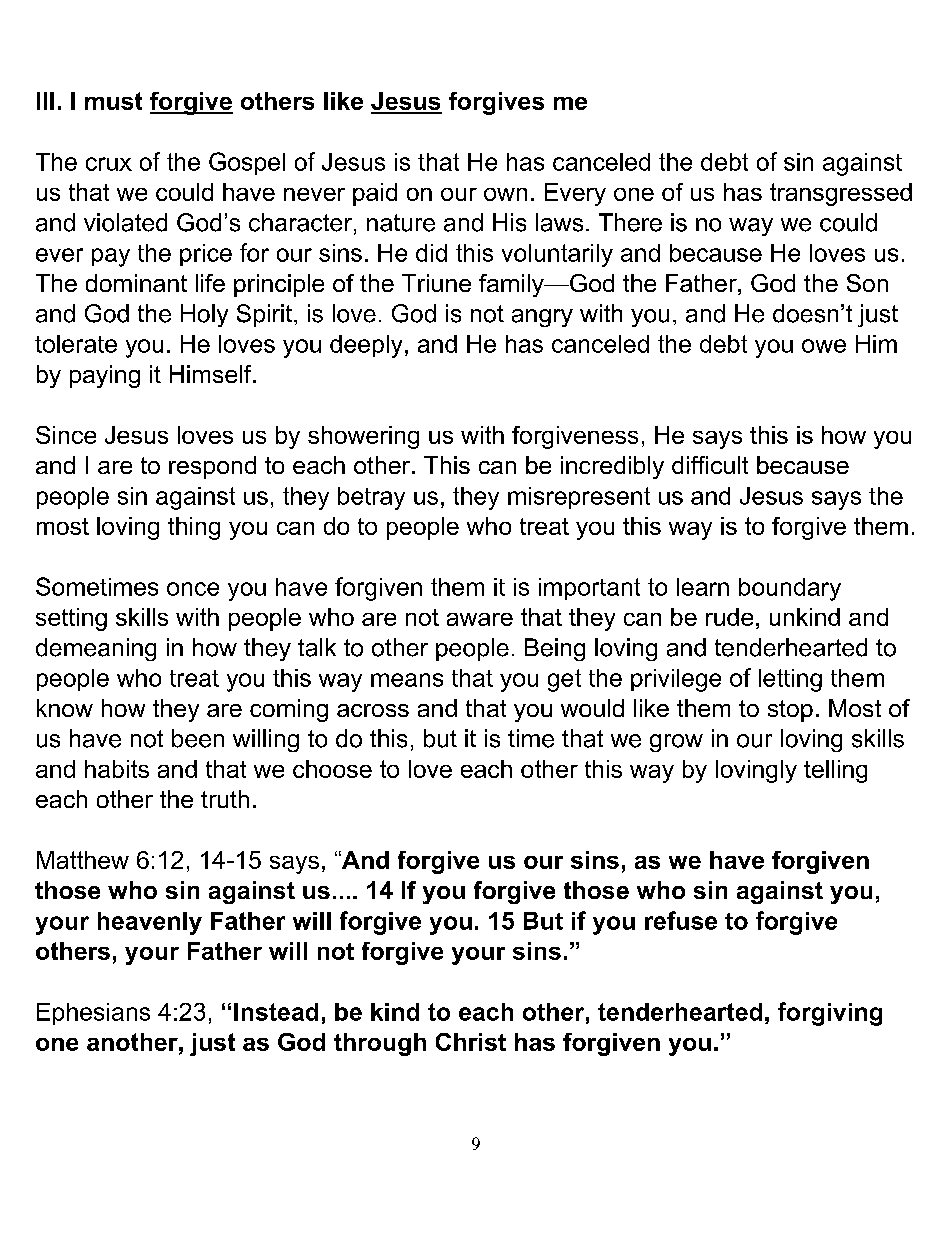  What do you see at coordinates (371, 498) in the page?
I see `betray` at bounding box center [371, 498].
